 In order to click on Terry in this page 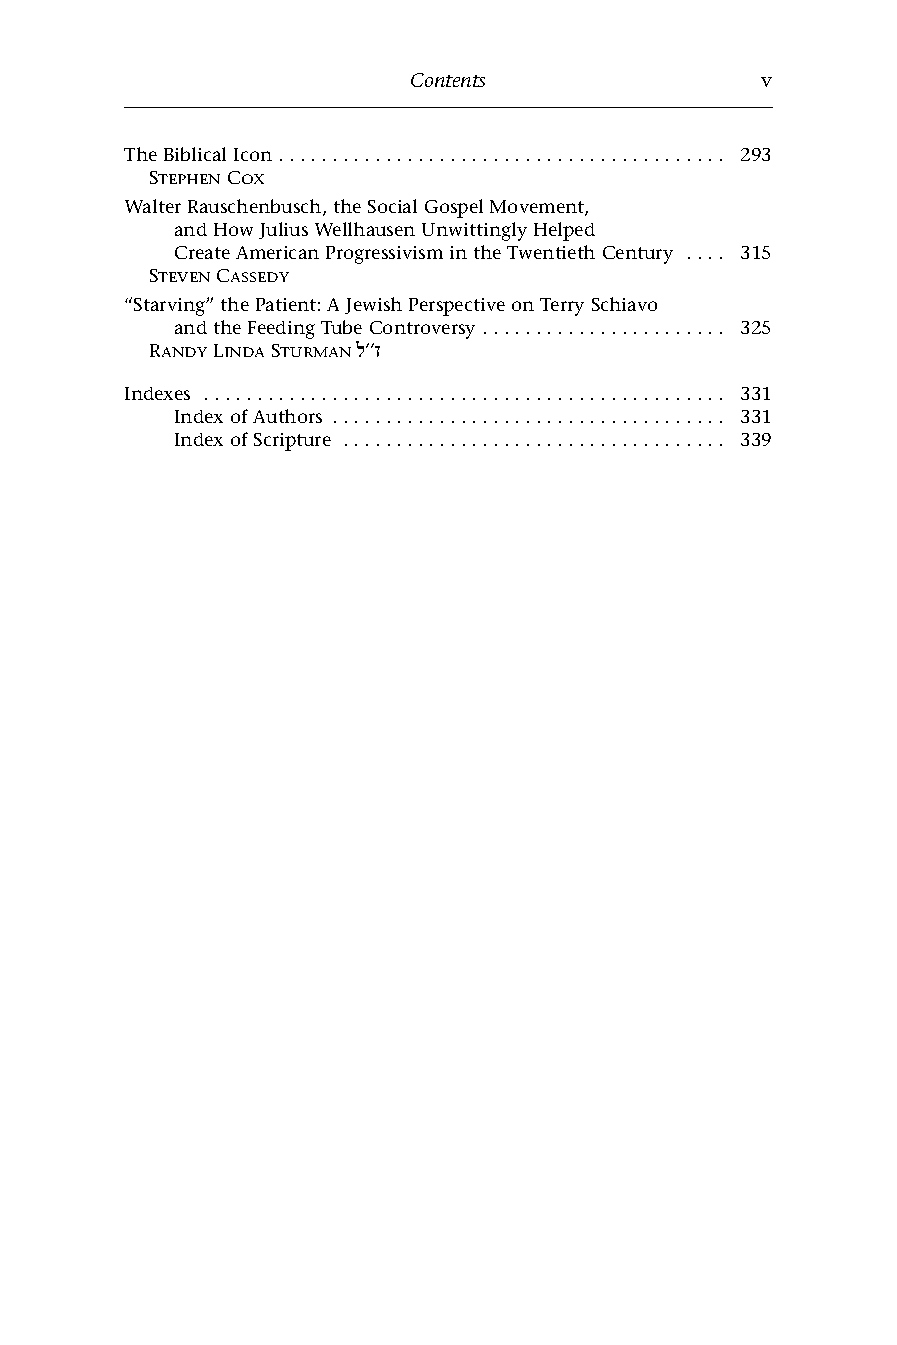, I will do `click(562, 307)`.
